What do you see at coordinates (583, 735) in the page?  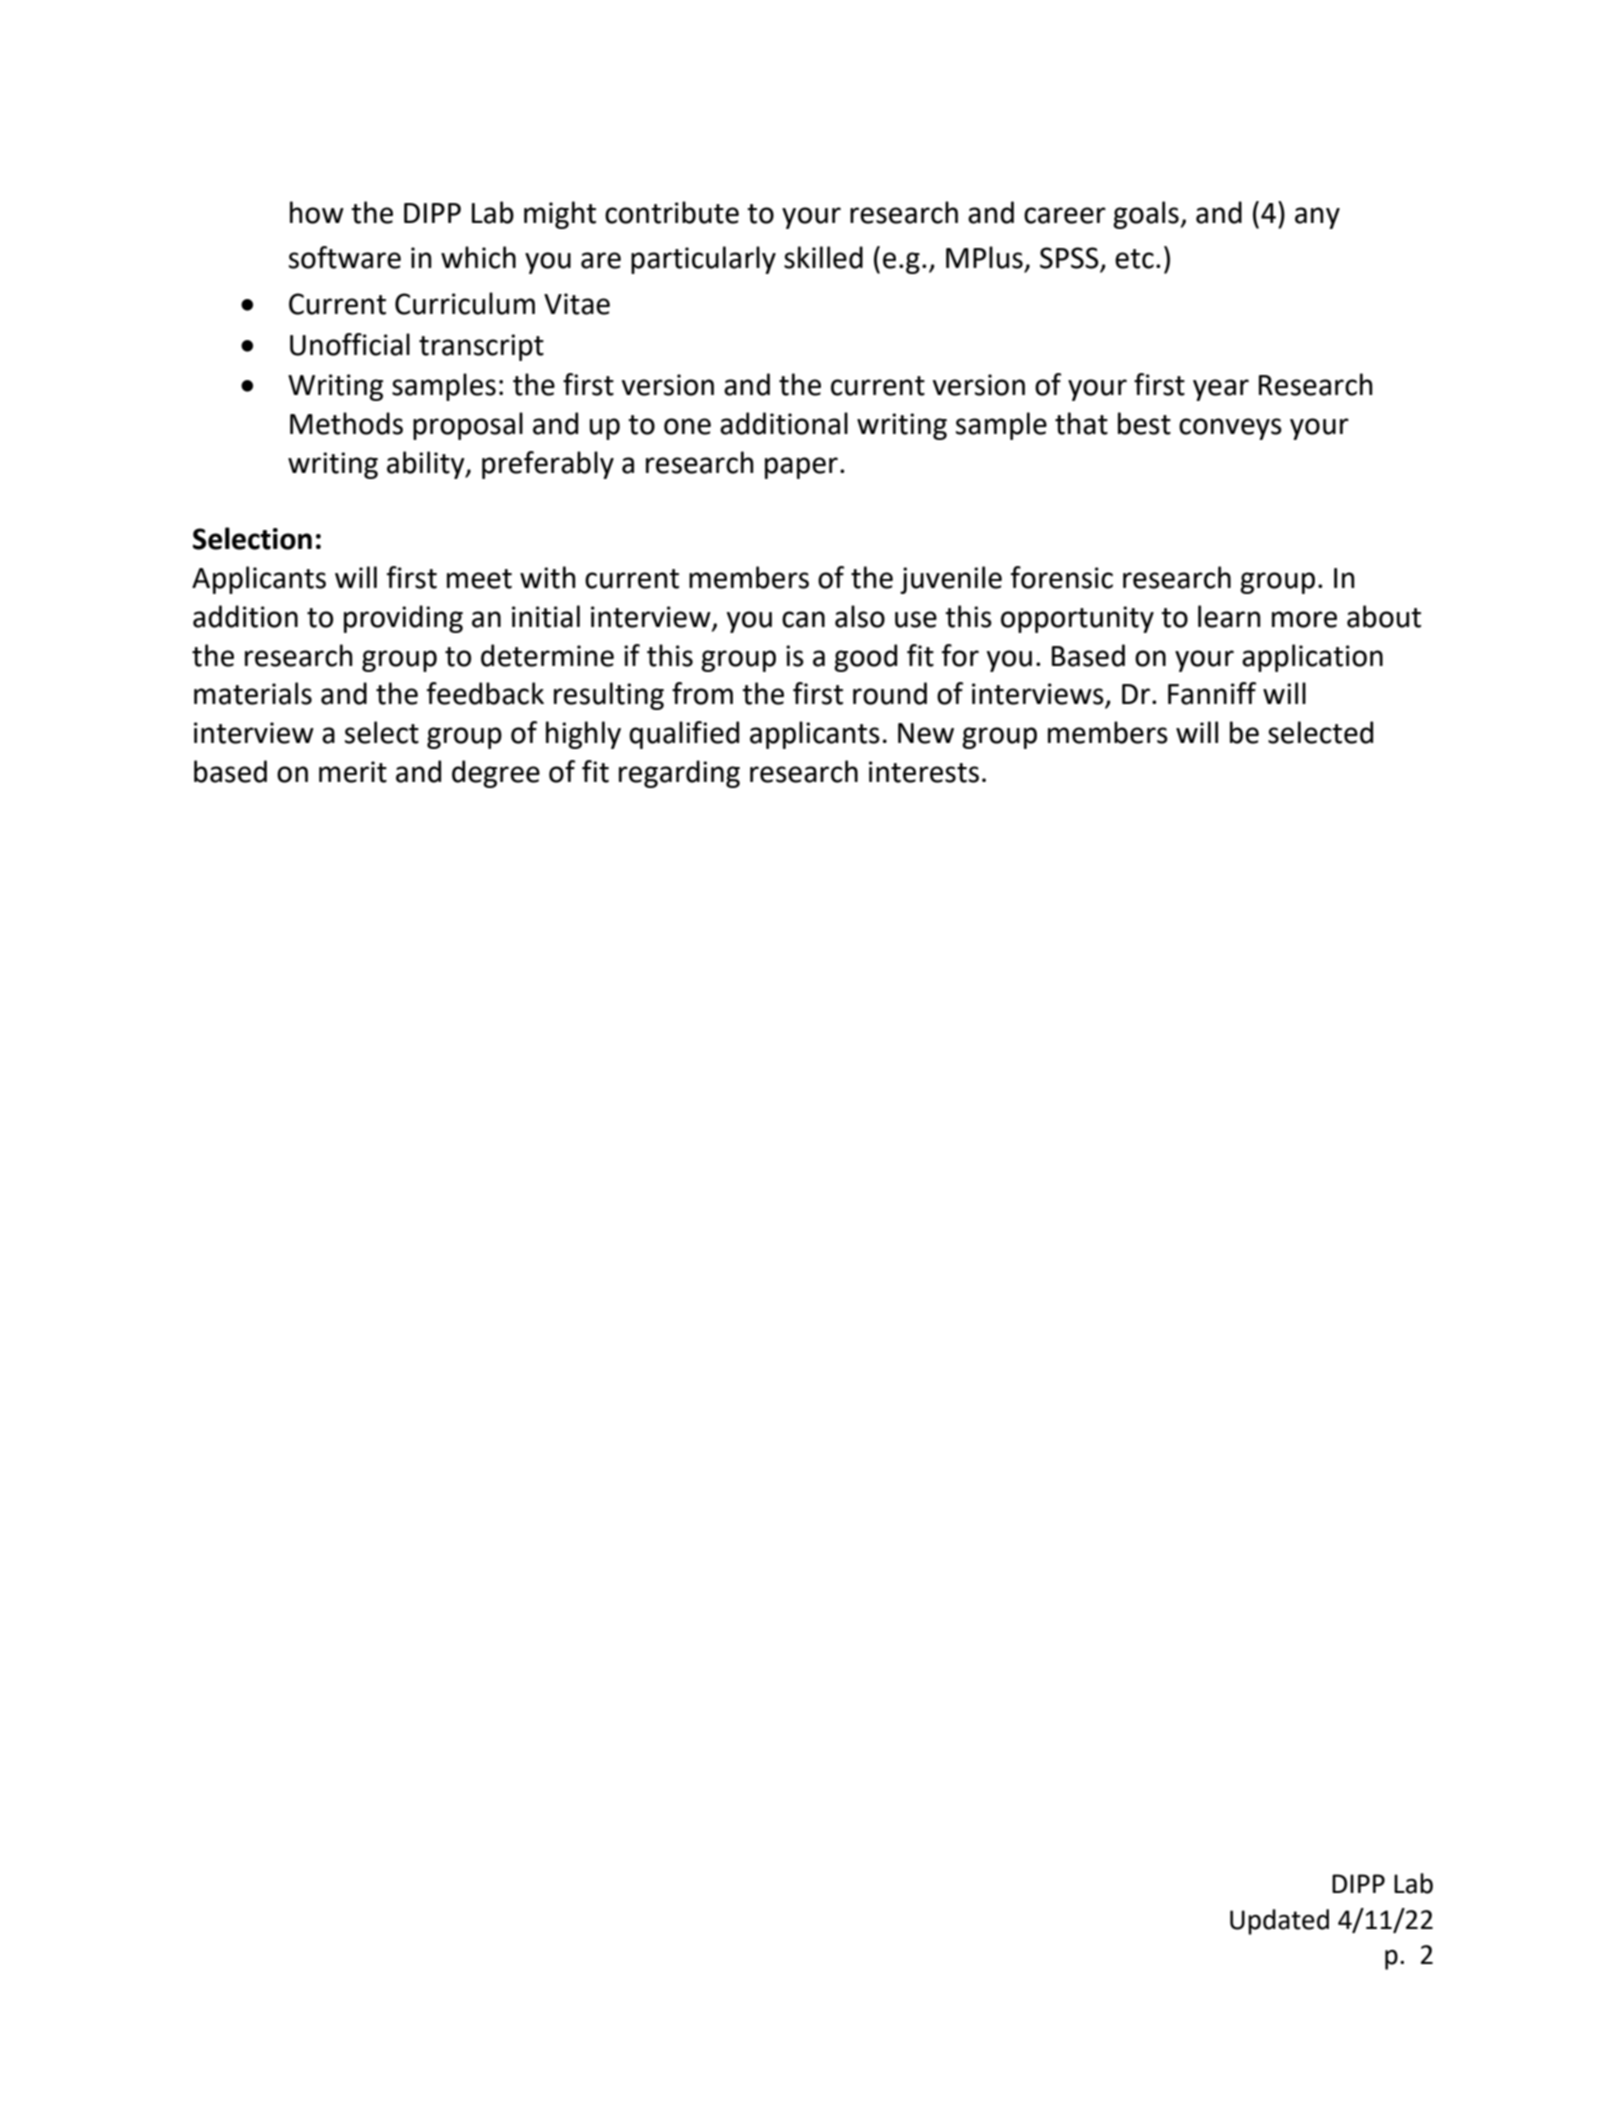 I see `highly` at bounding box center [583, 735].
